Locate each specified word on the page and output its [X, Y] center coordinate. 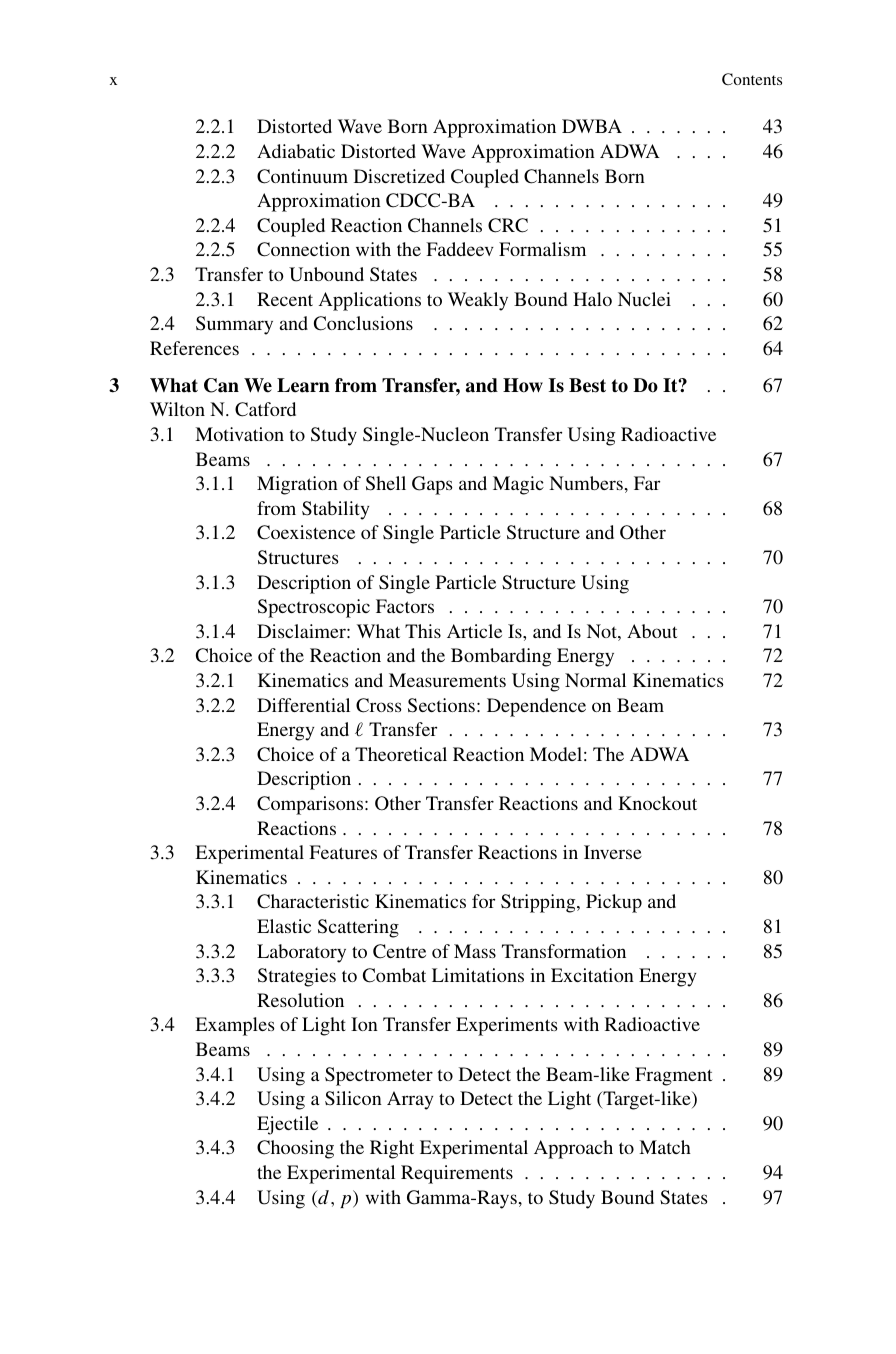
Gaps [432, 485]
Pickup [614, 903]
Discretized [399, 176]
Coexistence [306, 532]
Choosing [295, 1149]
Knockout [657, 803]
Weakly [478, 301]
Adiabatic [296, 151]
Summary [234, 325]
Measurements [447, 680]
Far [647, 483]
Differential [303, 705]
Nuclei [644, 299]
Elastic [284, 926]
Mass [475, 951]
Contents [752, 79]
